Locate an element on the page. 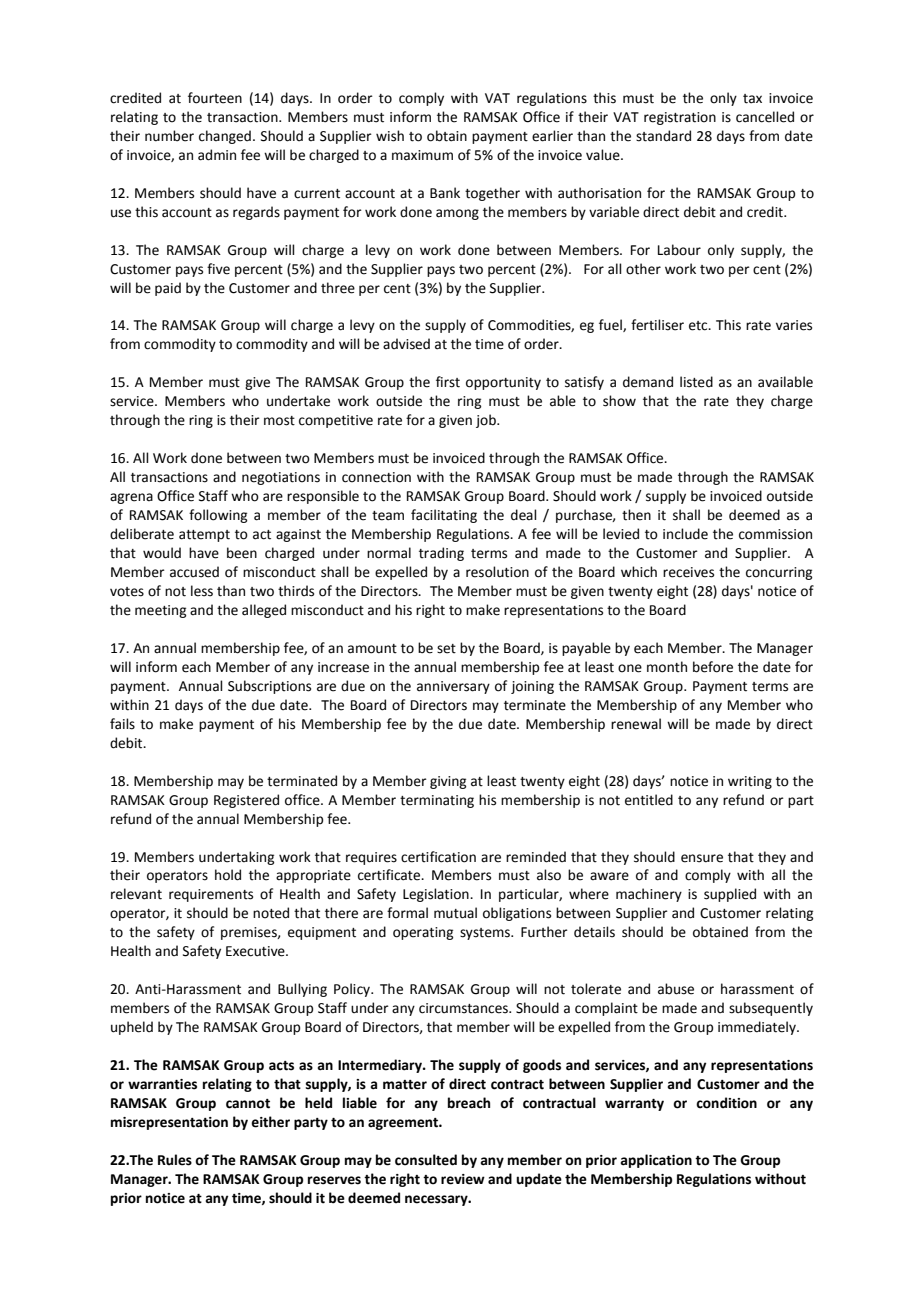  writing is located at coordinates (750, 782).
